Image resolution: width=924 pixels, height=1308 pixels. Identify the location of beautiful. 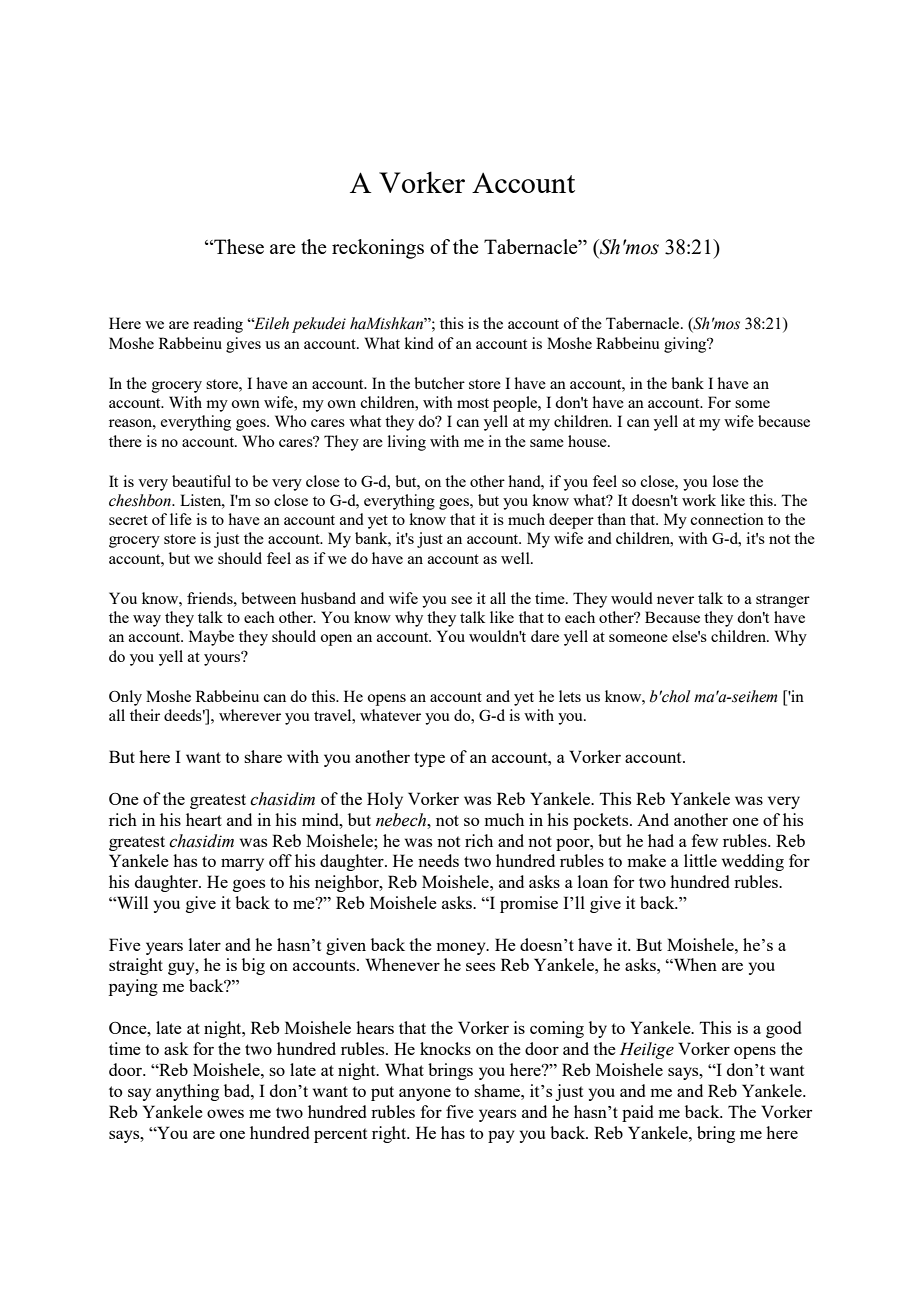
(201, 481).
